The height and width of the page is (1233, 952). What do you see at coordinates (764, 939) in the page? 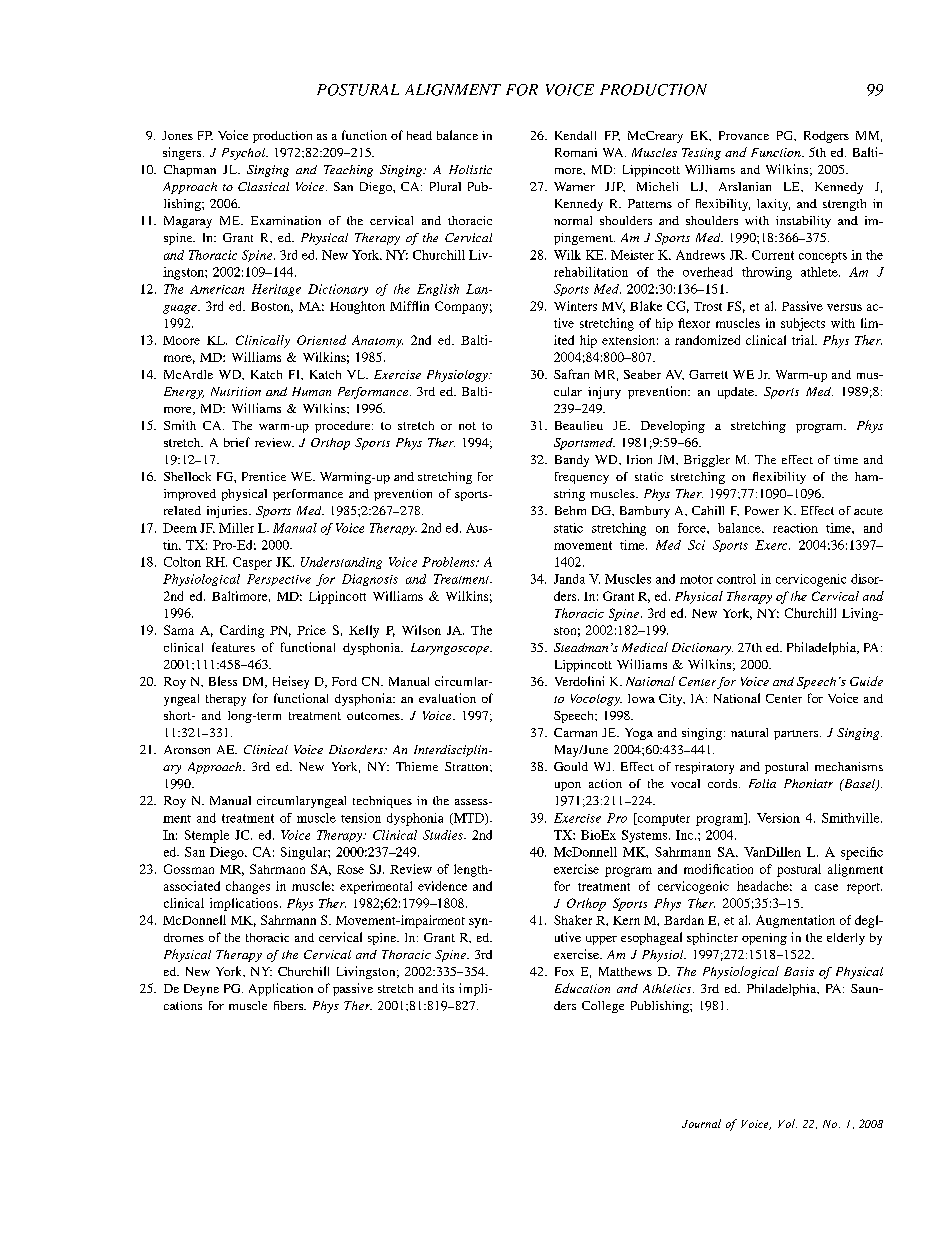
I see `opening` at bounding box center [764, 939].
